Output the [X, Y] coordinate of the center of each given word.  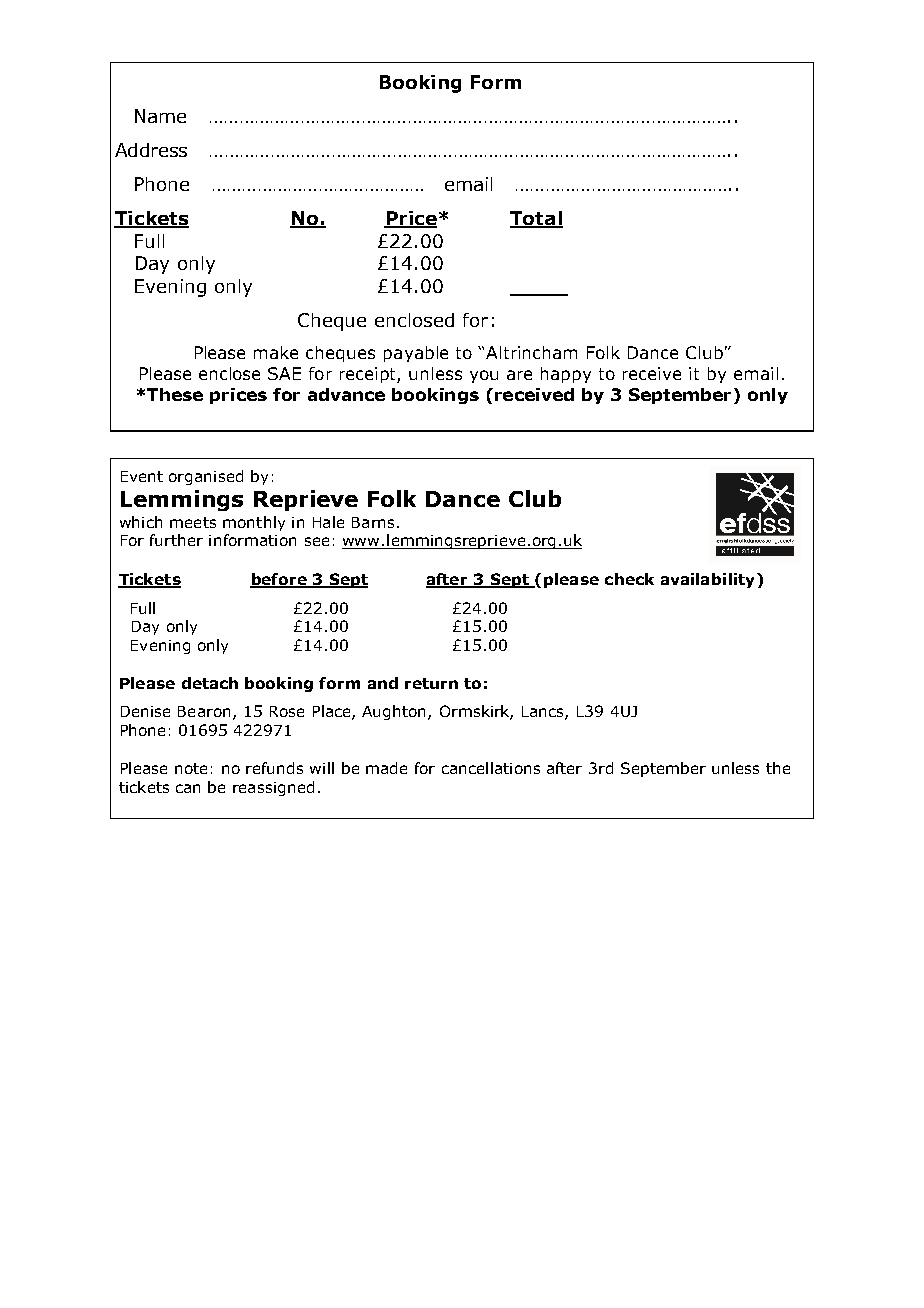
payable [416, 354]
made [386, 768]
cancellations [491, 768]
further [176, 540]
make [276, 352]
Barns [373, 522]
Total [536, 219]
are [519, 375]
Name [160, 116]
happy [566, 375]
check [629, 579]
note [191, 768]
